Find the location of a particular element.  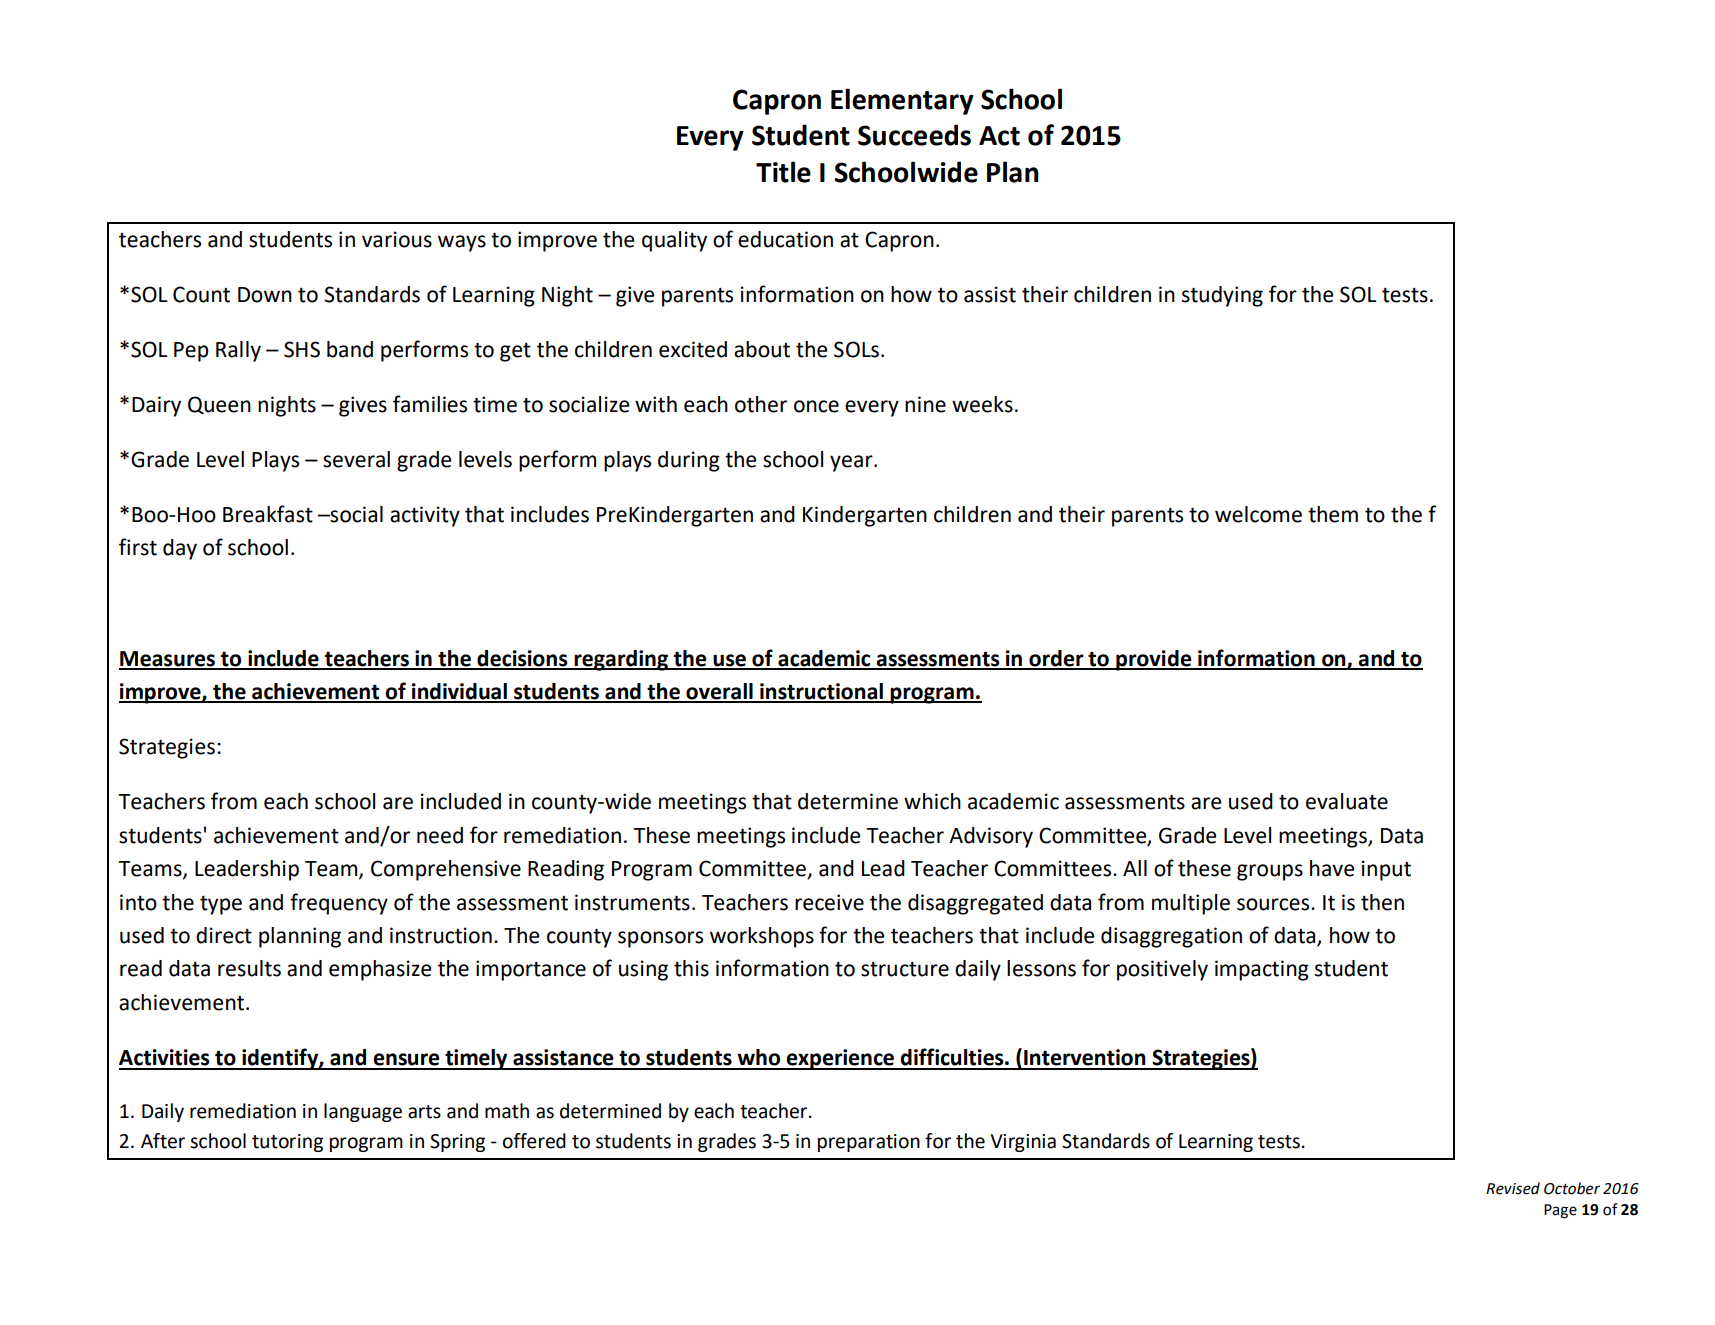

once is located at coordinates (816, 406).
